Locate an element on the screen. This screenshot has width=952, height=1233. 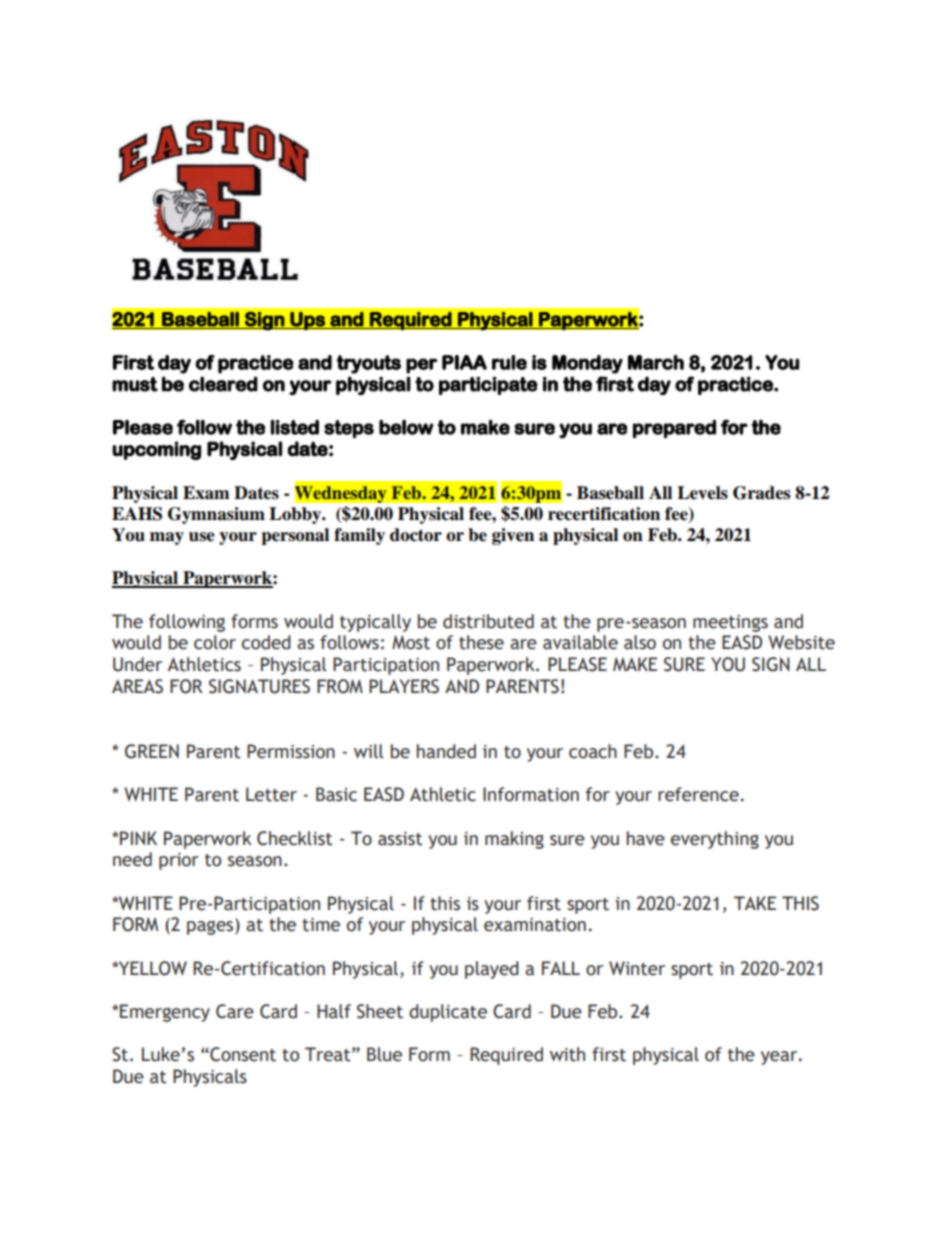
March is located at coordinates (656, 362).
